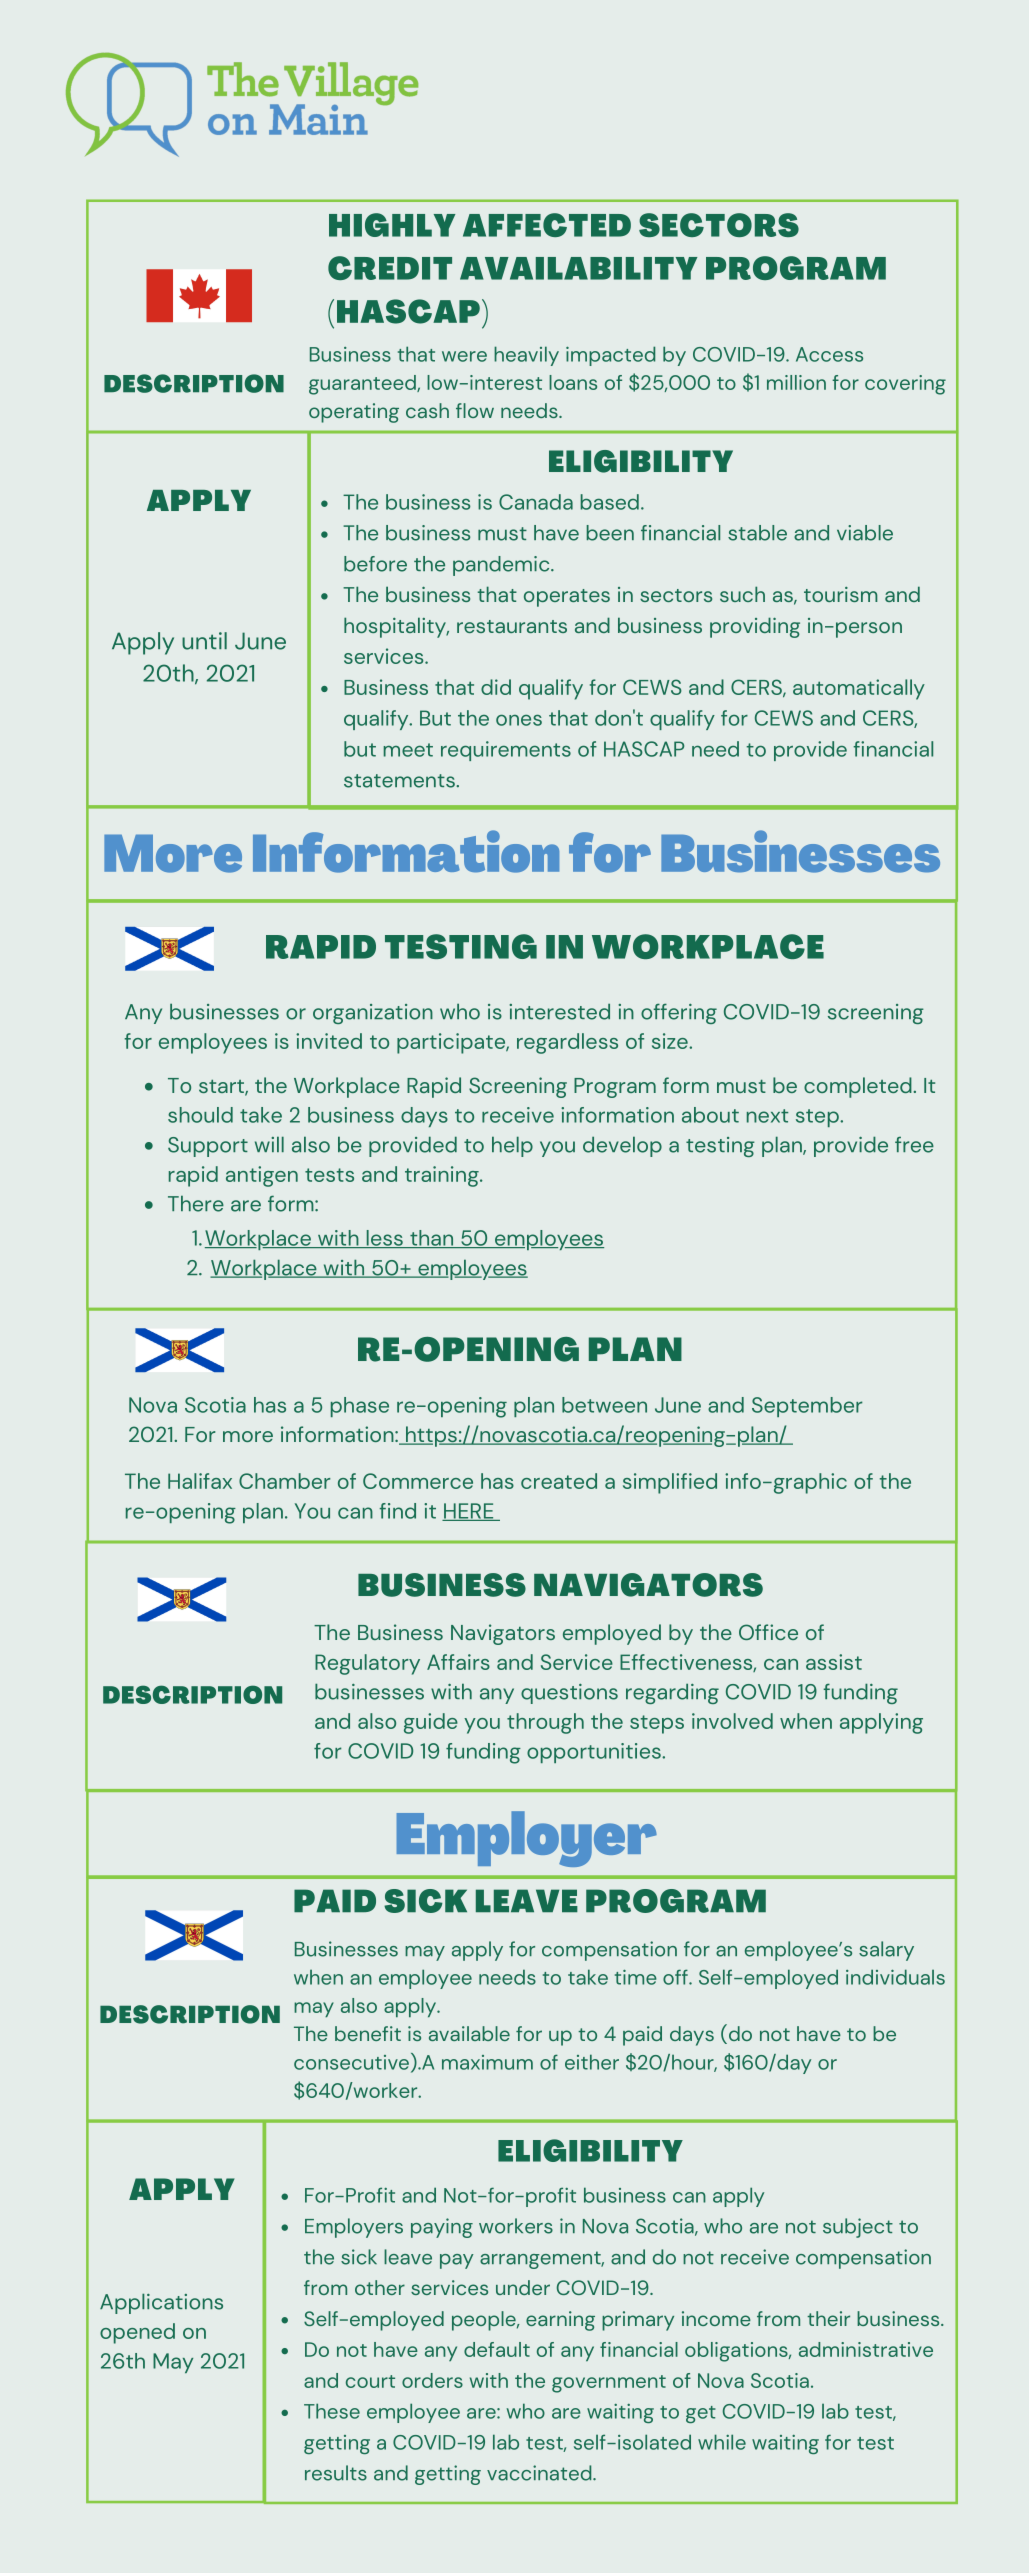 The height and width of the image is (2573, 1029). What do you see at coordinates (886, 1951) in the image?
I see `salary` at bounding box center [886, 1951].
